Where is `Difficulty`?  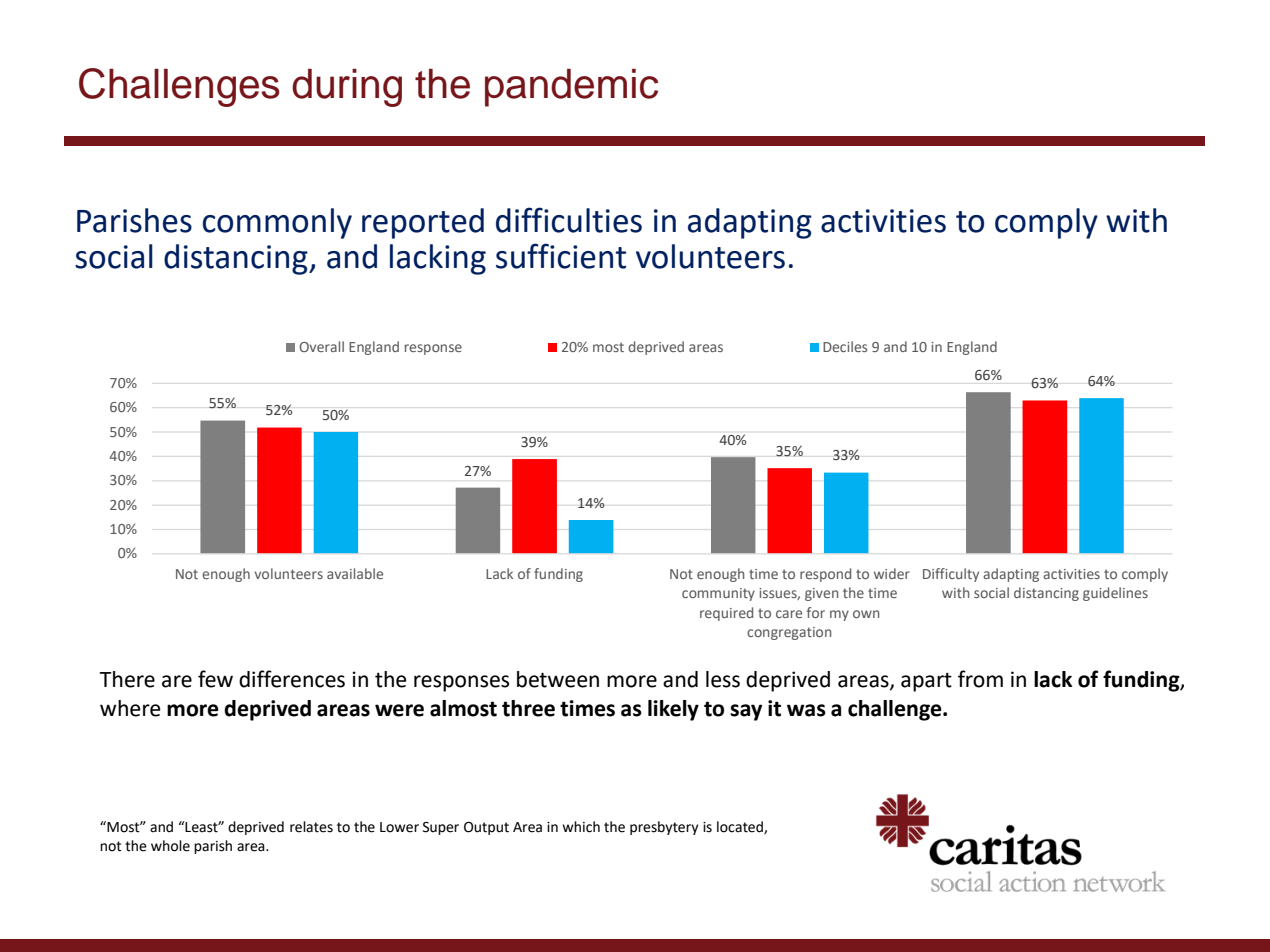 Difficulty is located at coordinates (951, 575).
